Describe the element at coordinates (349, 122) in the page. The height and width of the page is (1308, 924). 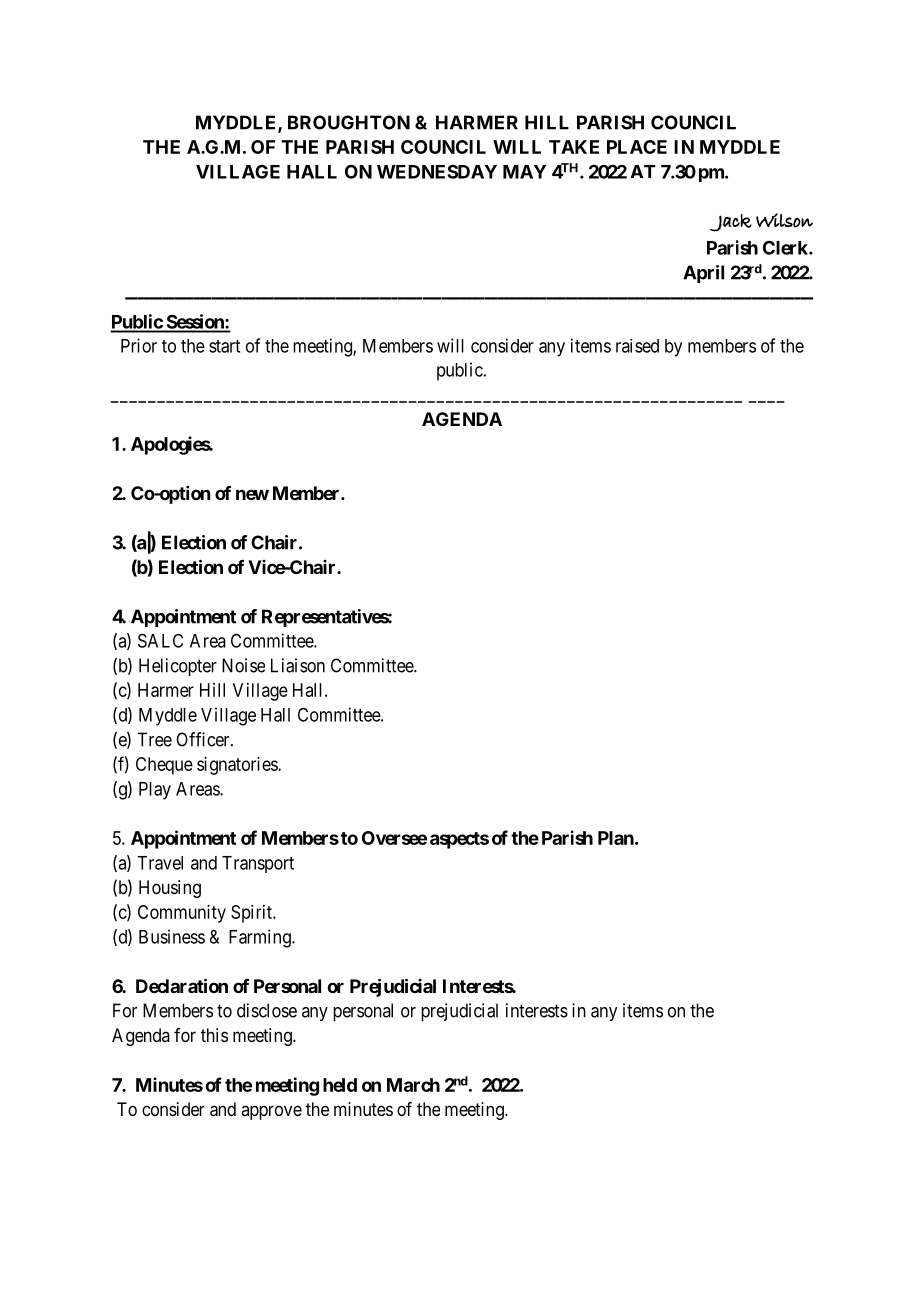
I see `BROUGHTON` at that location.
